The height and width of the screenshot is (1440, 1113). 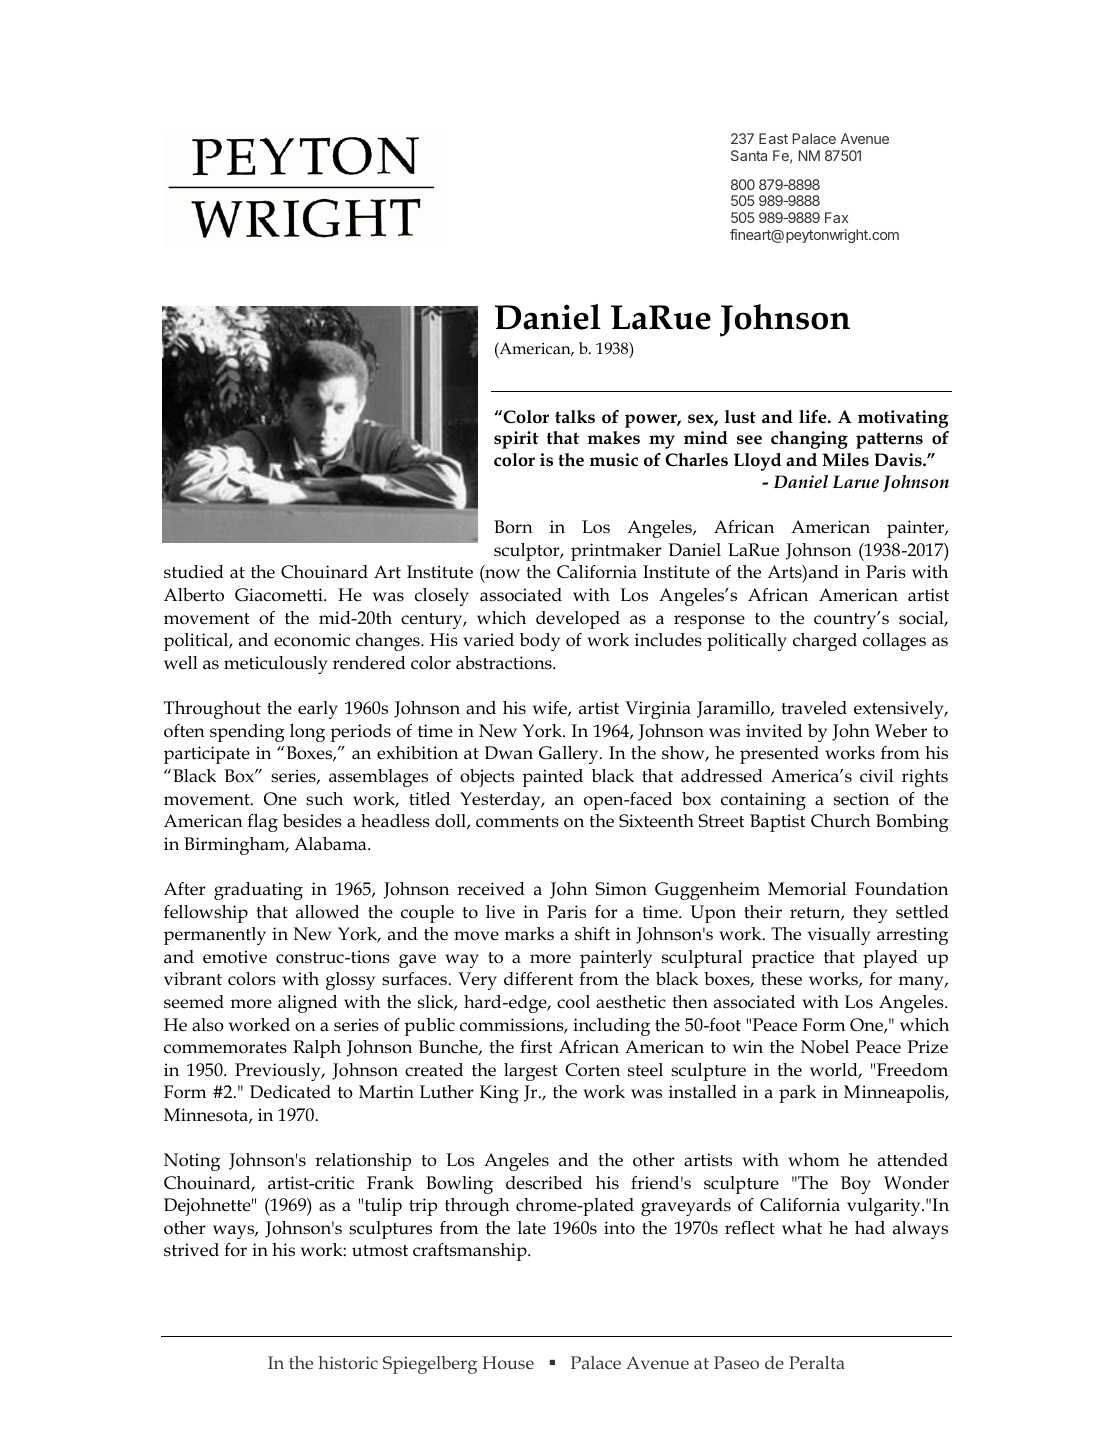 I want to click on Fax, so click(x=836, y=217).
